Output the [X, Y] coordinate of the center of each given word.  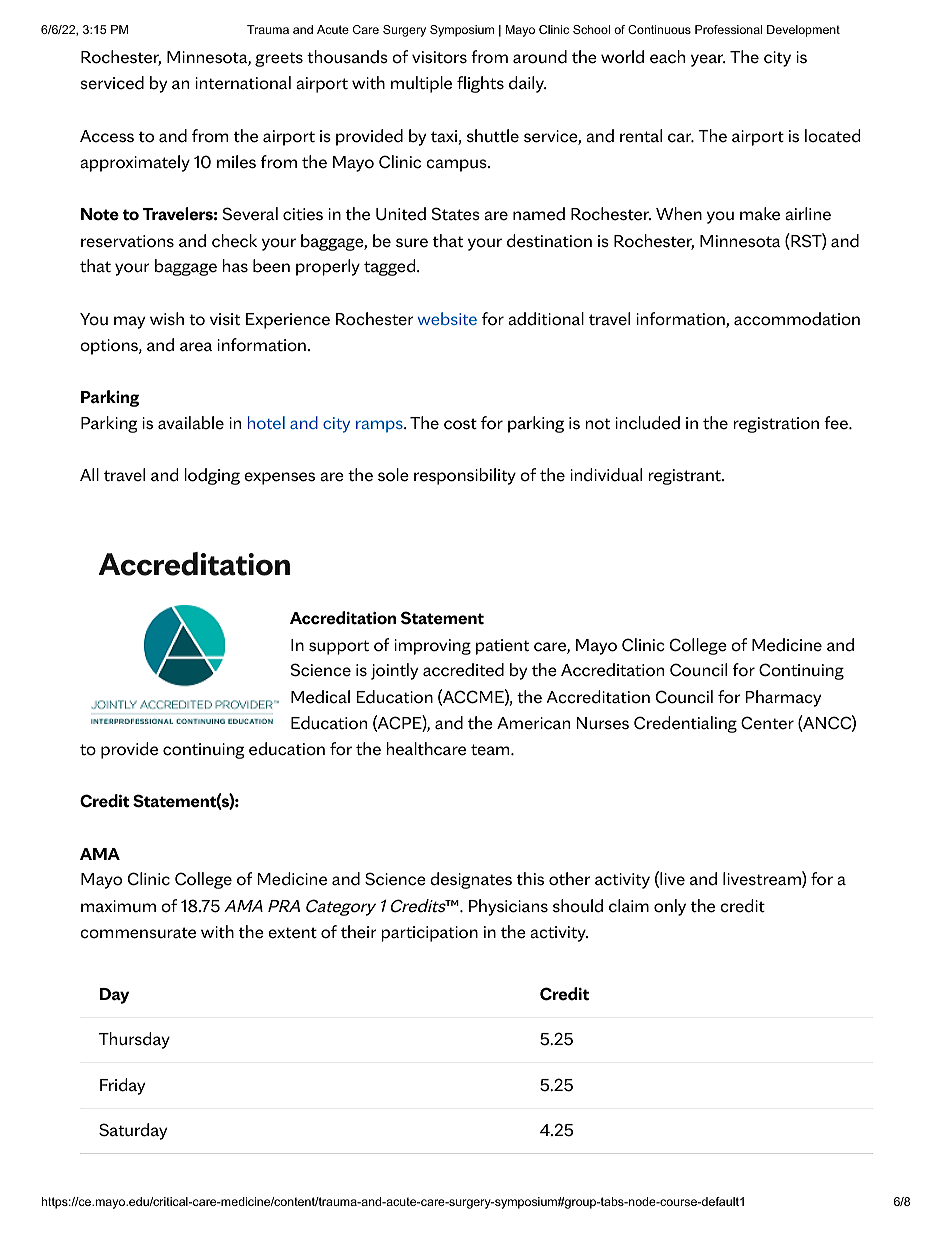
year [708, 60]
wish [167, 319]
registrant [685, 477]
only [670, 907]
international [243, 83]
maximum [118, 906]
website [447, 318]
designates [471, 880]
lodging [212, 476]
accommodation [797, 319]
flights [480, 84]
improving [432, 647]
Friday [122, 1086]
